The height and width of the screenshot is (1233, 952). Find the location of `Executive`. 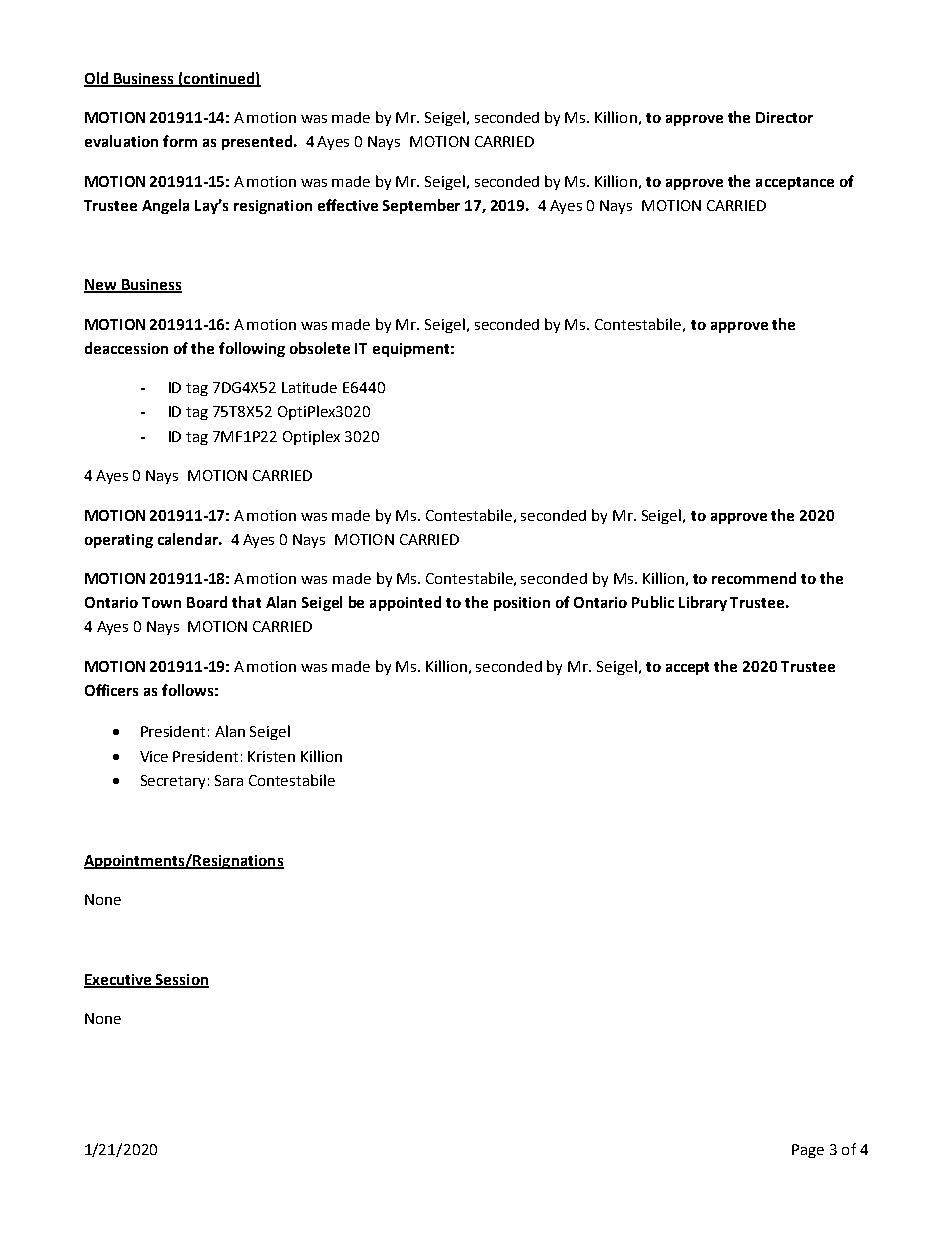

Executive is located at coordinates (119, 980).
